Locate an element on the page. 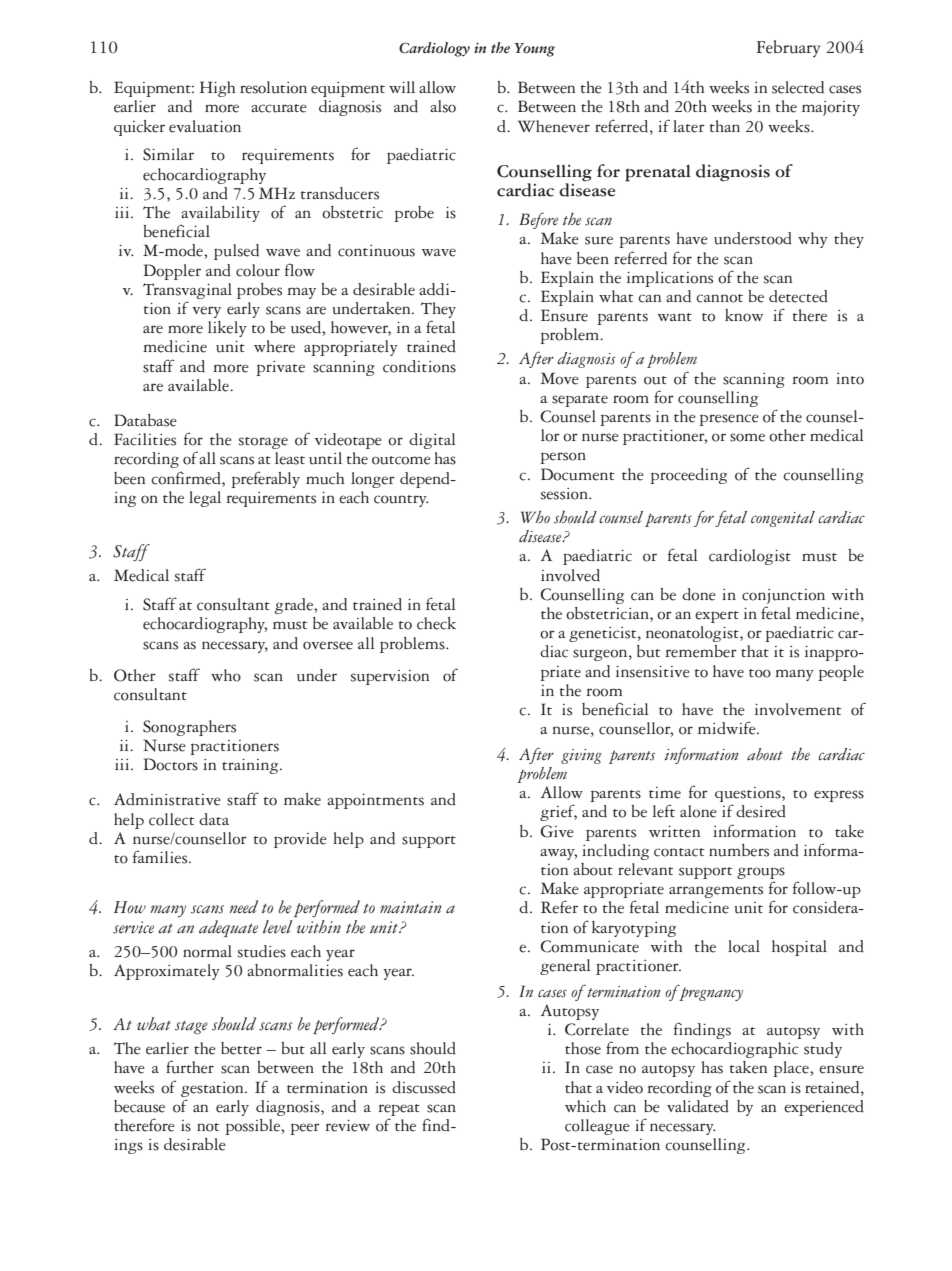 This page has height=1271, width=952. selected is located at coordinates (798, 87).
